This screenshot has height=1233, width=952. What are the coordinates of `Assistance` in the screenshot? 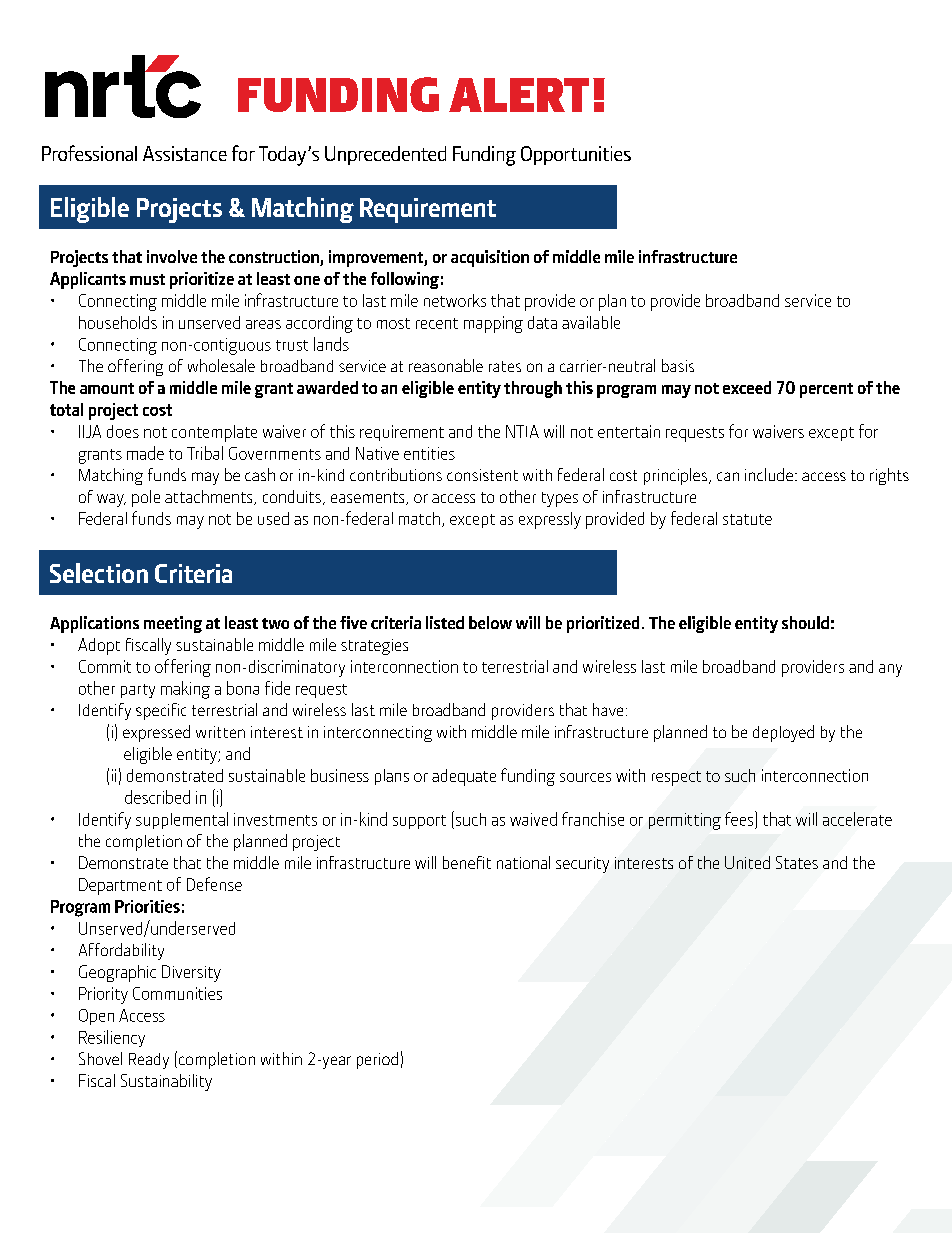 It's located at (185, 153).
